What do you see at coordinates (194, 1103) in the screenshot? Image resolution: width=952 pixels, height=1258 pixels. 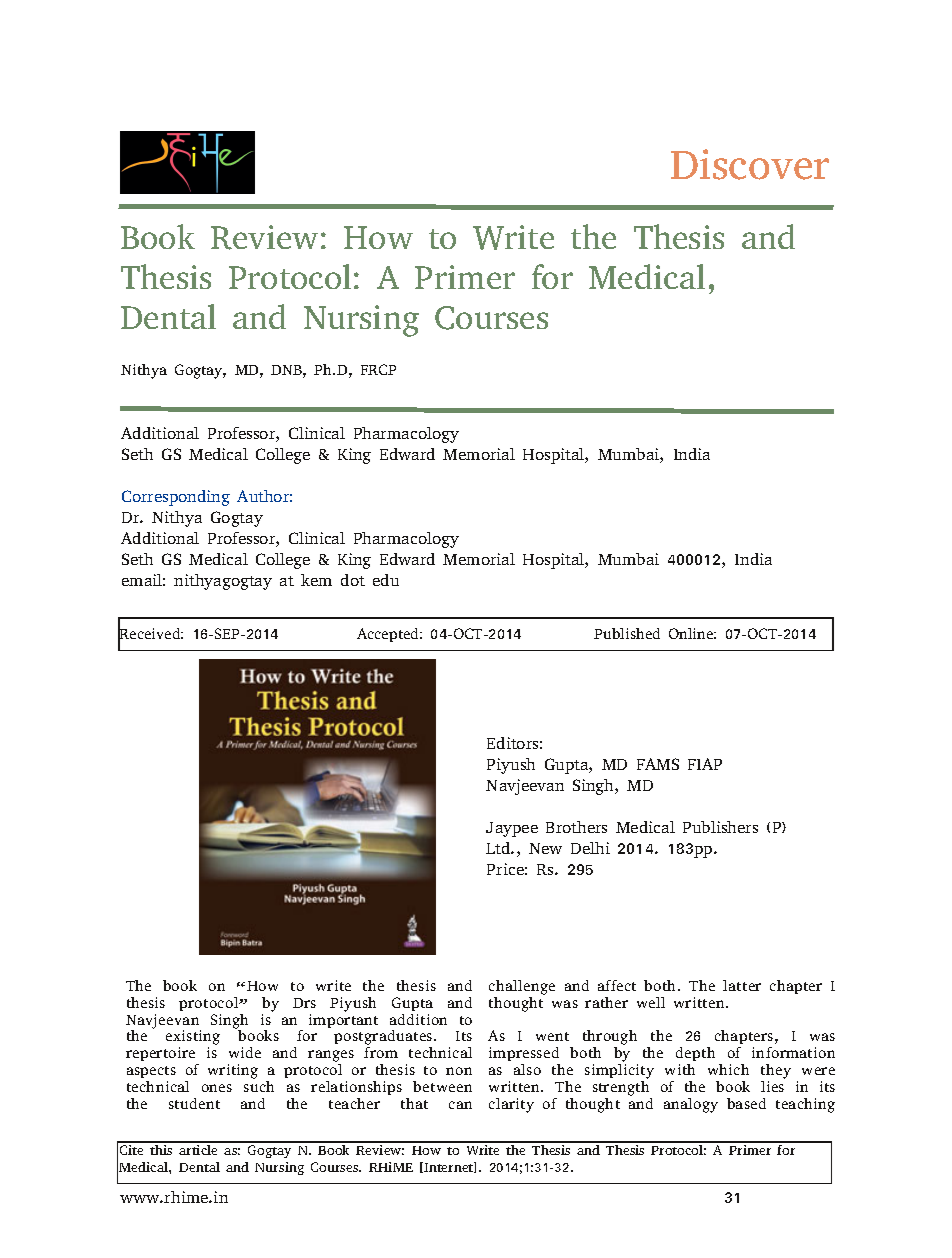 I see `student` at bounding box center [194, 1103].
